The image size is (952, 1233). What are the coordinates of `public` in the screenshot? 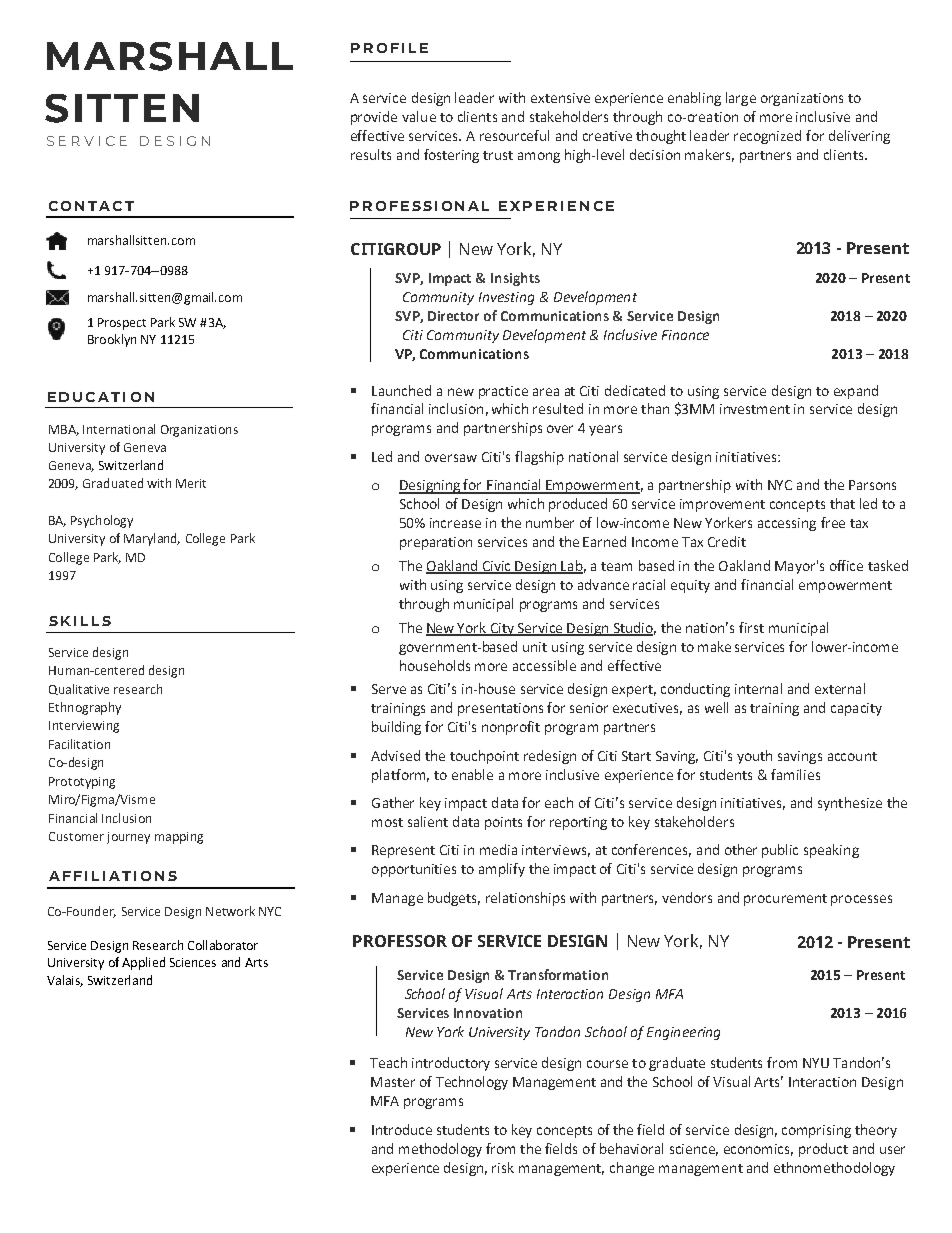 It's located at (780, 851).
